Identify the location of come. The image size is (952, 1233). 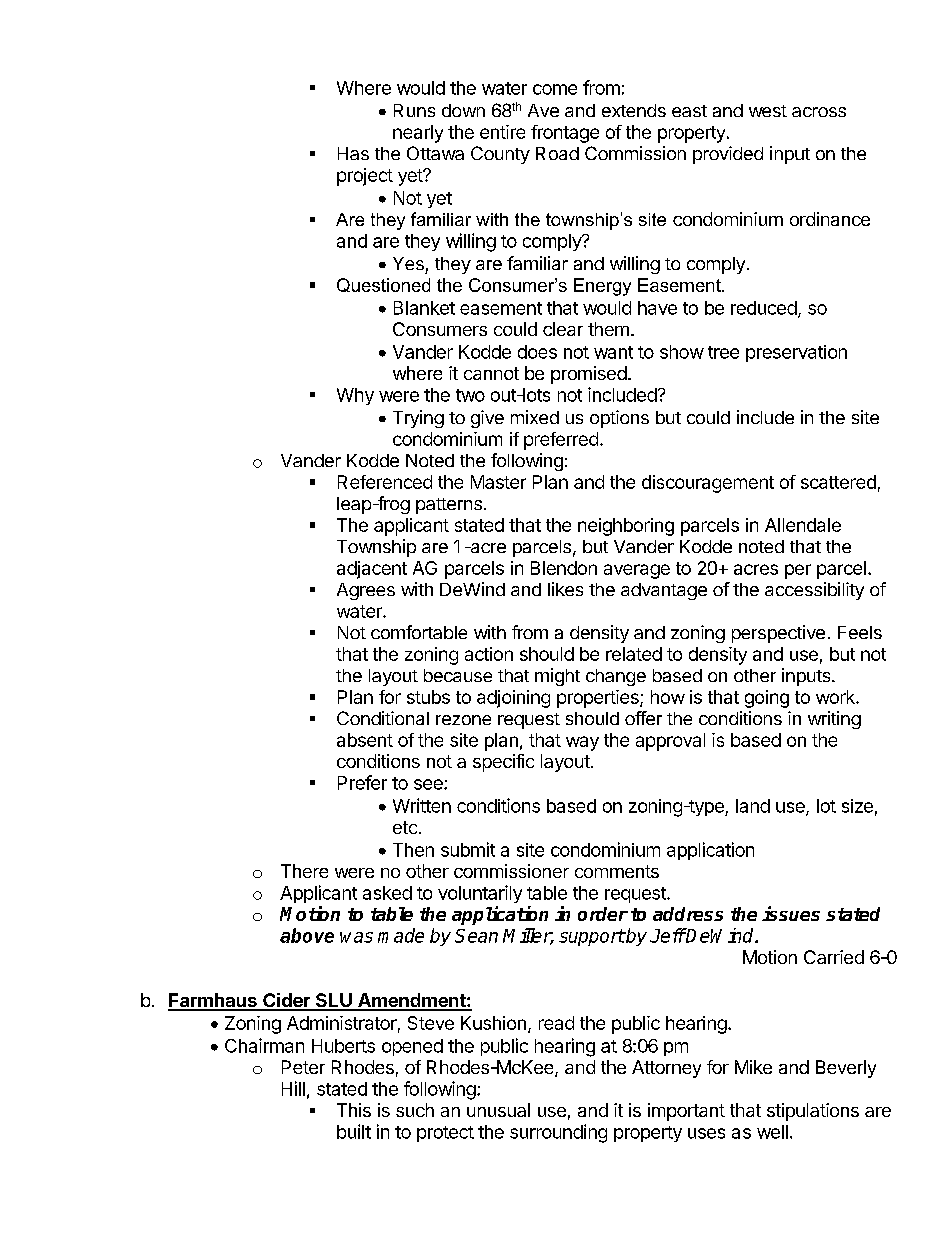
(555, 89).
